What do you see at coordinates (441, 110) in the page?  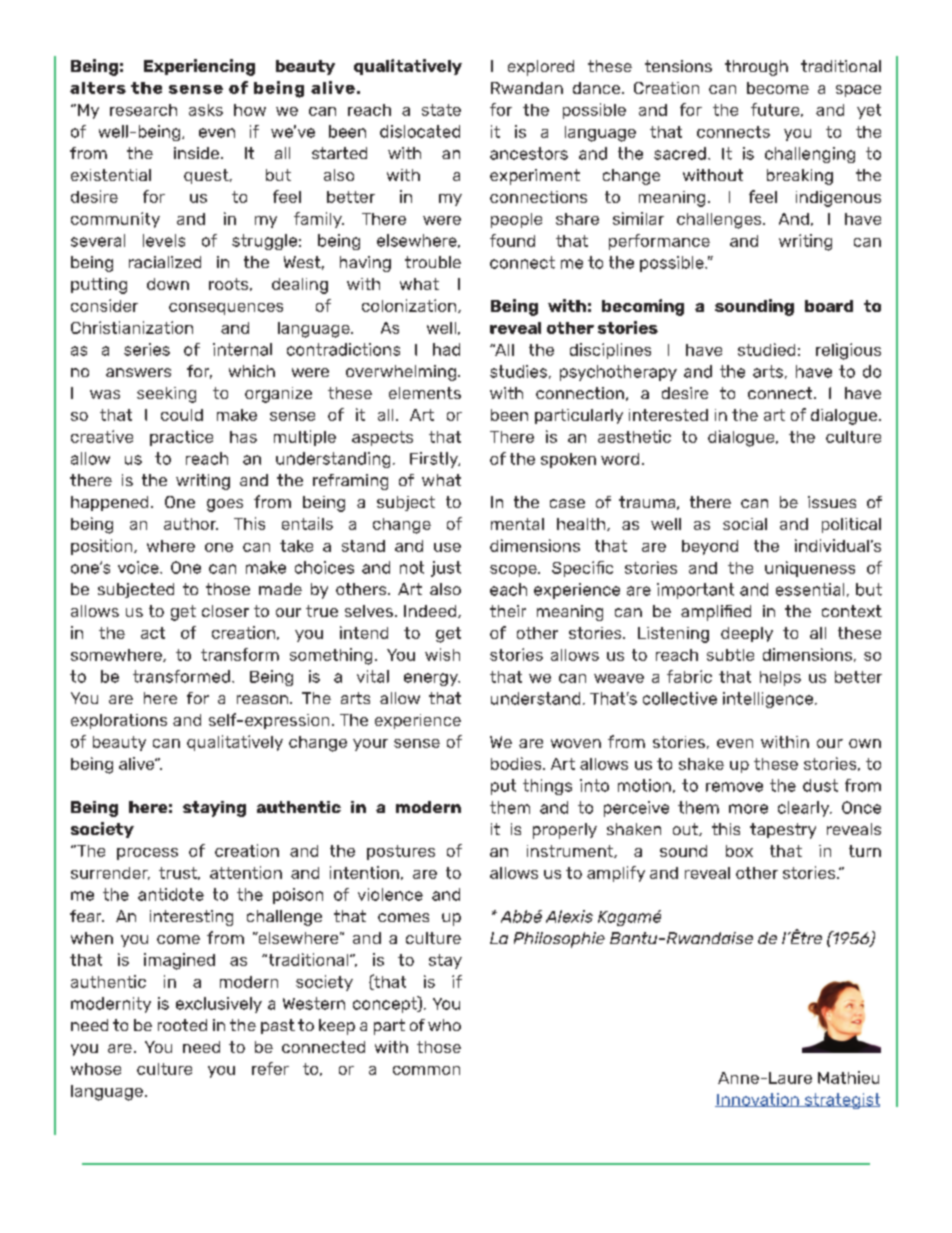 I see `state` at bounding box center [441, 110].
